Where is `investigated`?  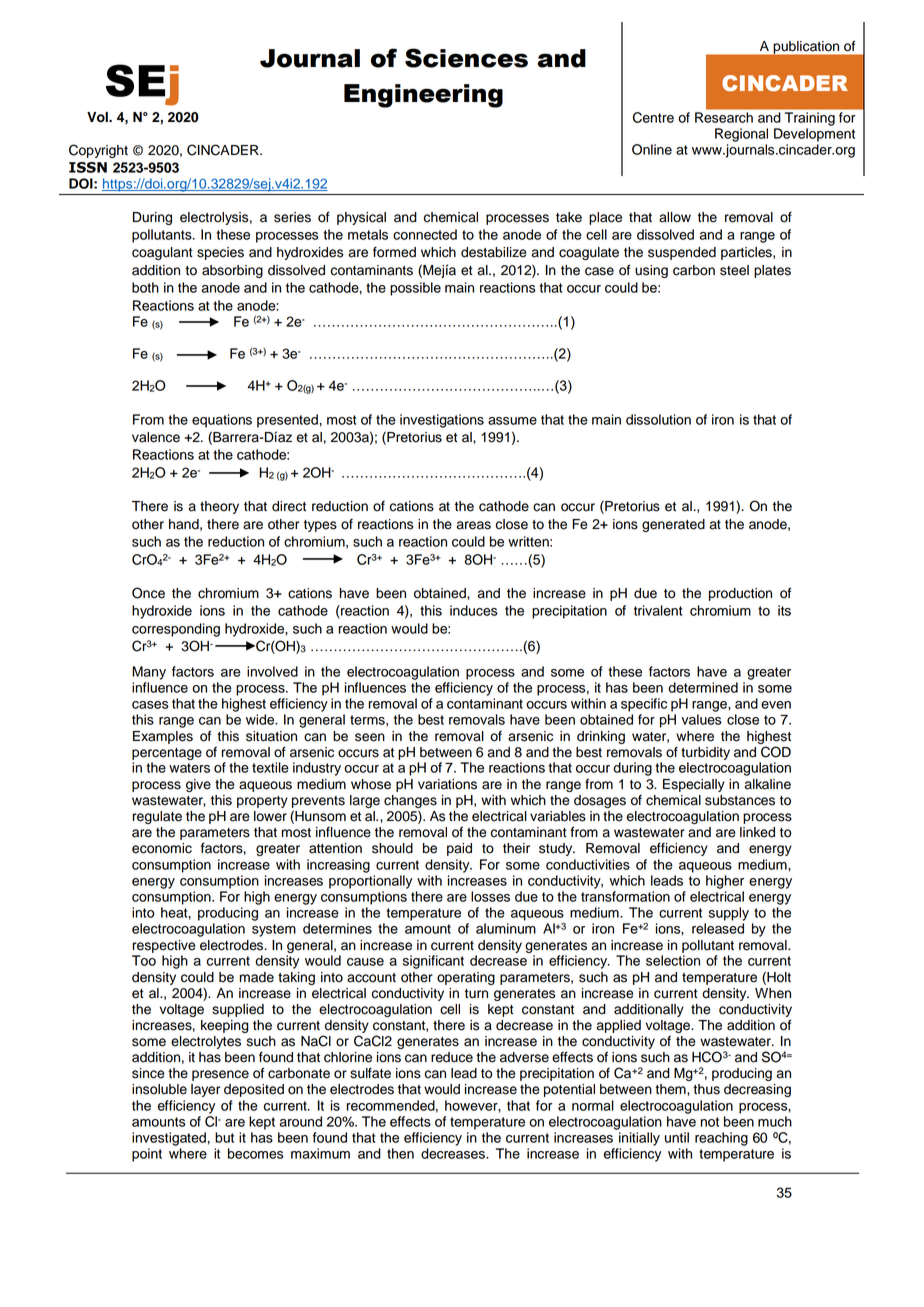 investigated is located at coordinates (169, 1139).
